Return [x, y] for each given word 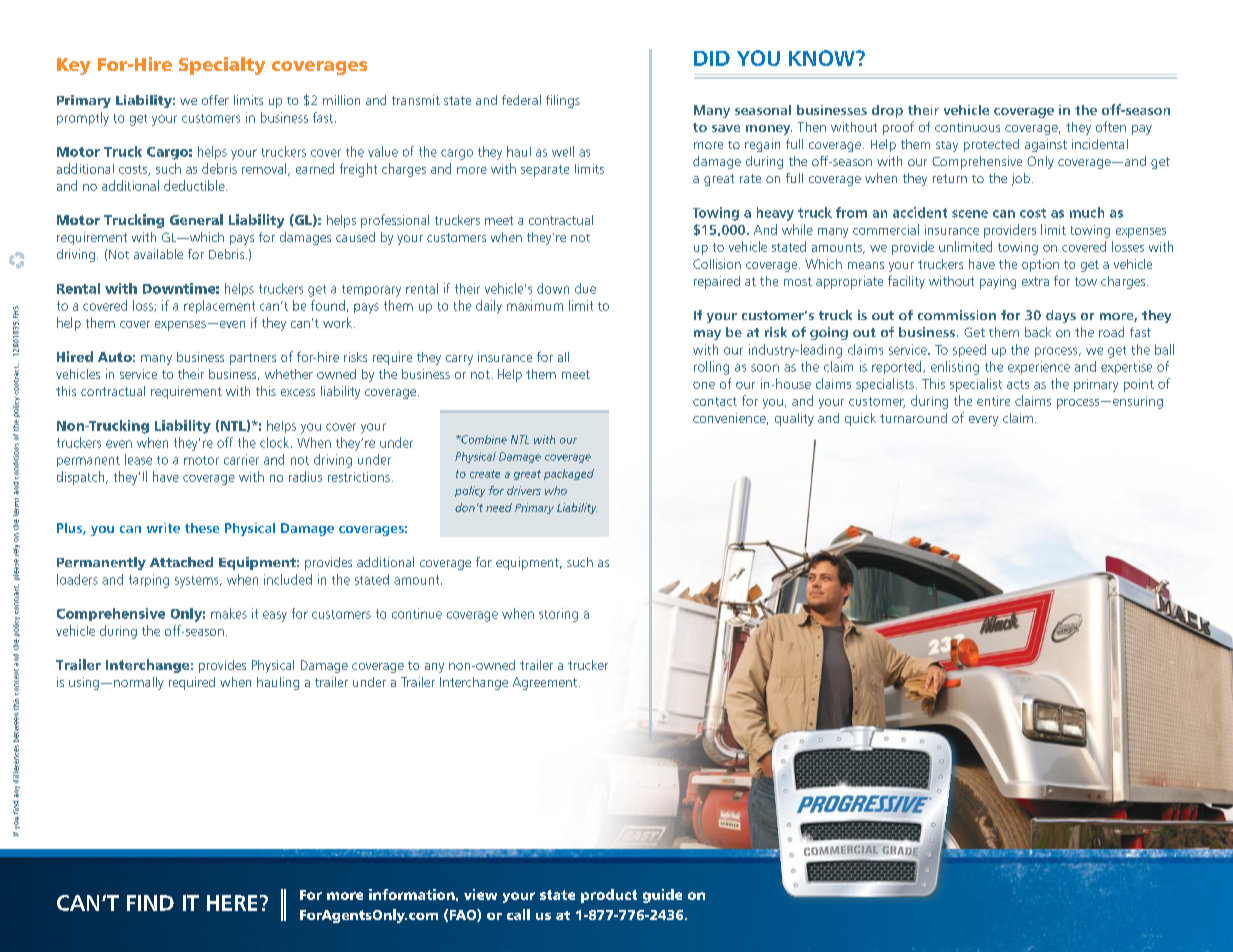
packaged [569, 474]
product [609, 896]
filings [563, 101]
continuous [967, 127]
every [983, 421]
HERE [232, 903]
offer [215, 100]
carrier [241, 459]
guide [662, 896]
